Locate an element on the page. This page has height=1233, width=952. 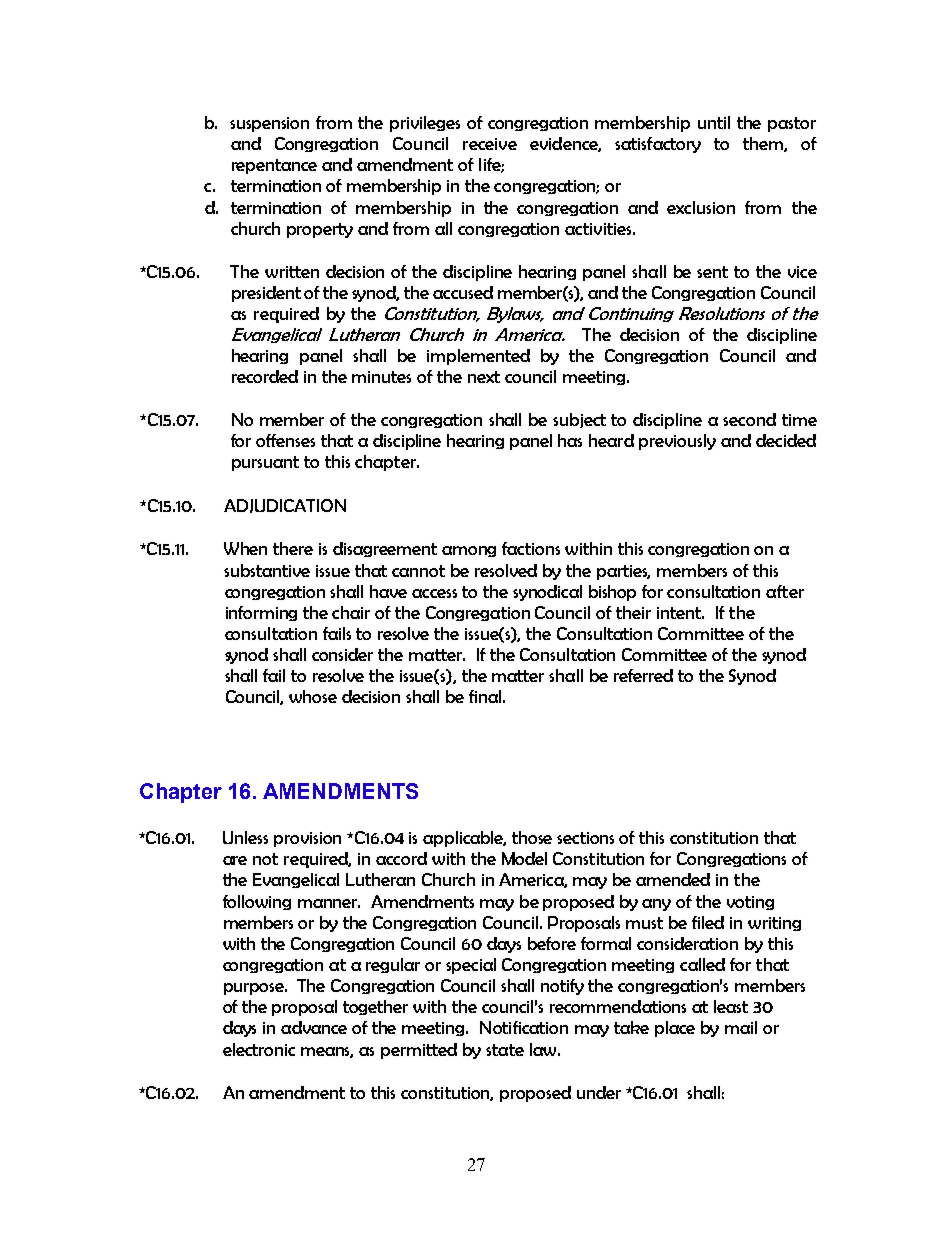
repentance is located at coordinates (274, 166).
